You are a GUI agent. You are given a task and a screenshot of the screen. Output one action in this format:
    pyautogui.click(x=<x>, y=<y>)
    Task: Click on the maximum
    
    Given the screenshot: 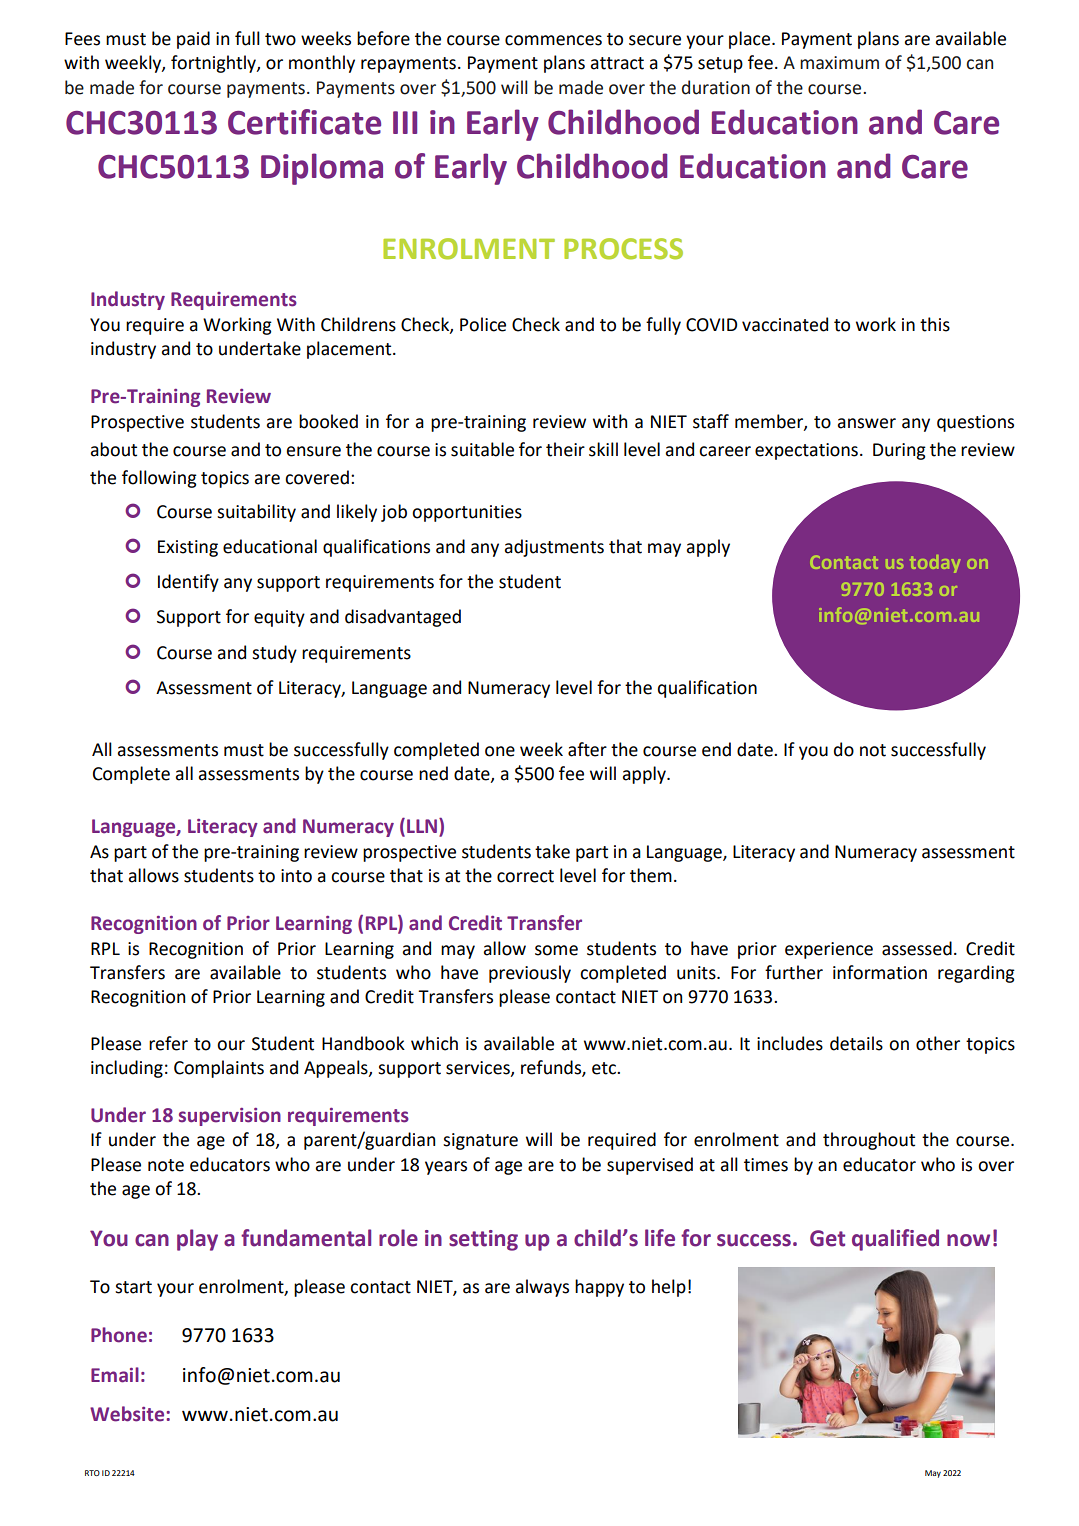 What is the action you would take?
    pyautogui.click(x=839, y=63)
